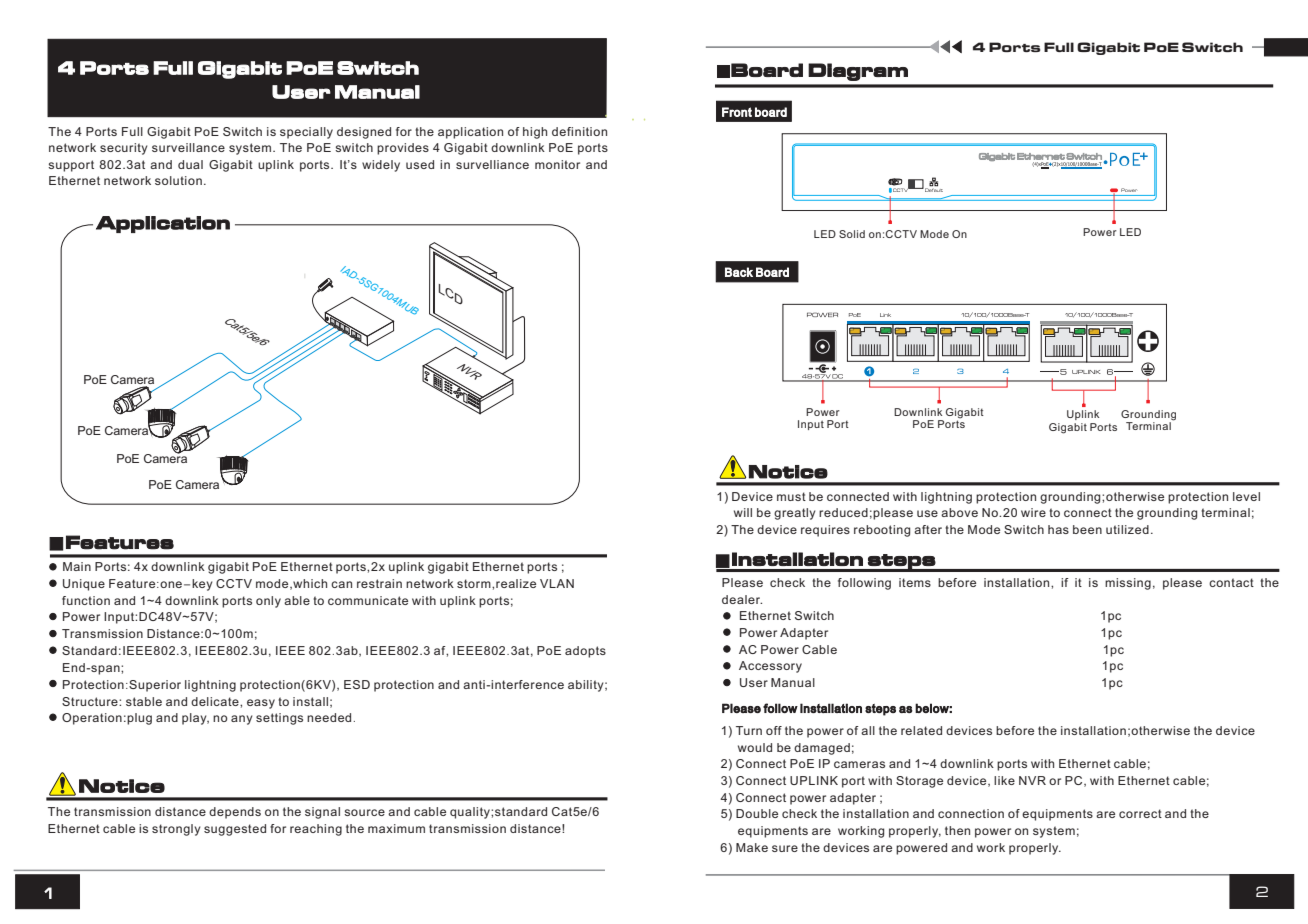 The width and height of the screenshot is (1308, 924). What do you see at coordinates (737, 112) in the screenshot?
I see `Front` at bounding box center [737, 112].
